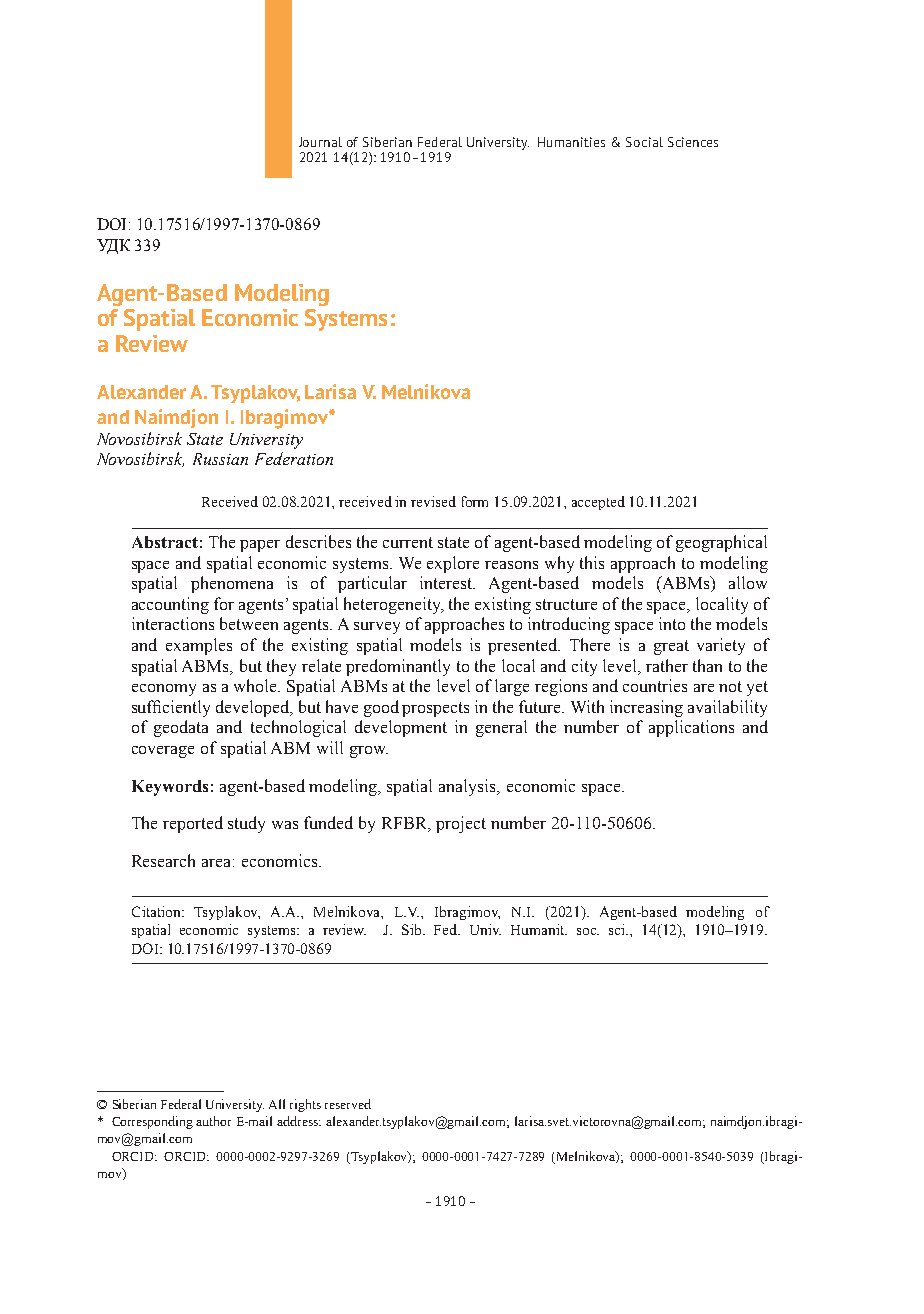 The height and width of the screenshot is (1314, 924). Describe the element at coordinates (644, 142) in the screenshot. I see `Social` at that location.
